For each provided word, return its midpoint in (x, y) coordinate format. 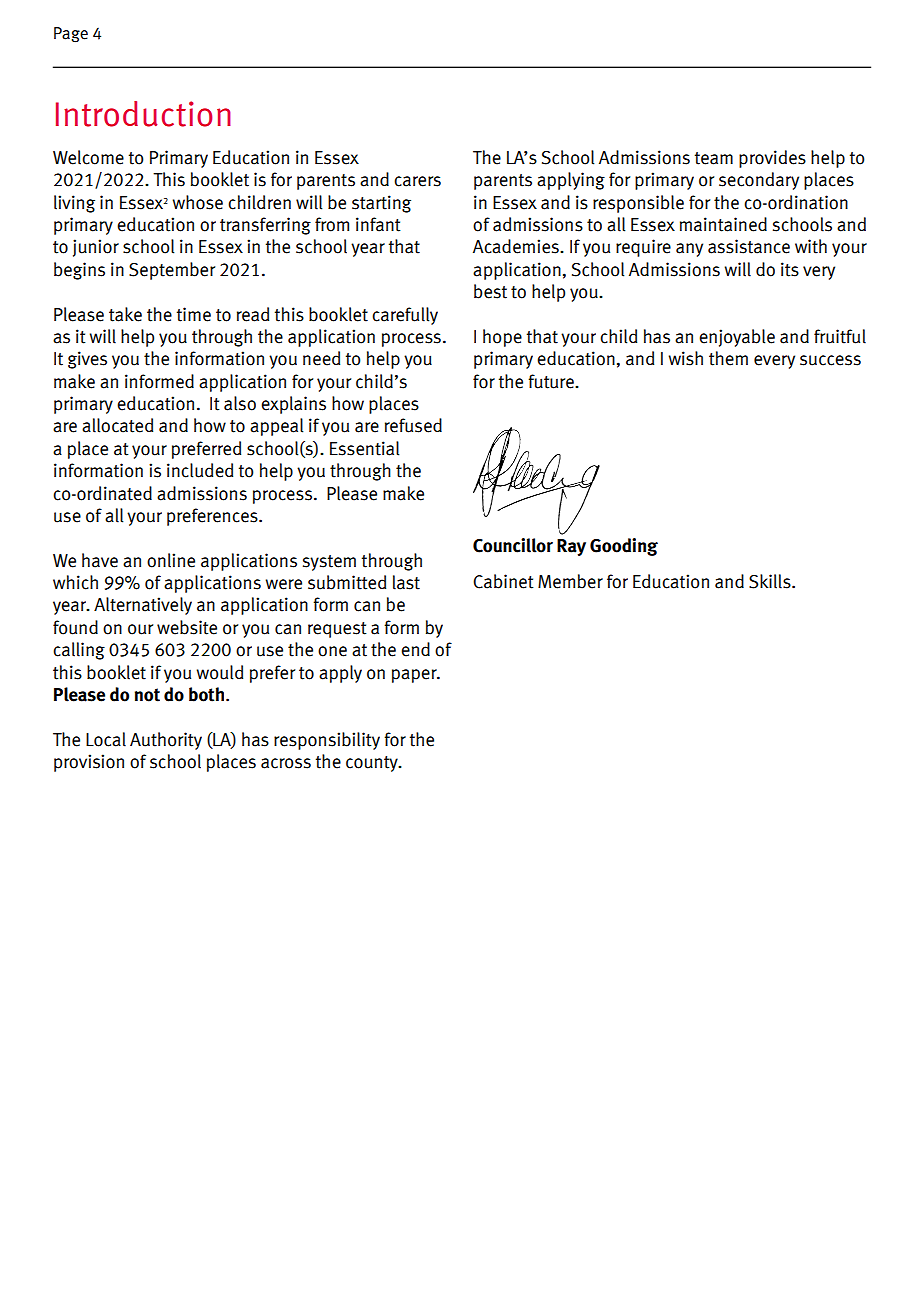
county (373, 764)
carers (417, 181)
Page (71, 35)
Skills (771, 581)
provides (772, 159)
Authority (166, 741)
